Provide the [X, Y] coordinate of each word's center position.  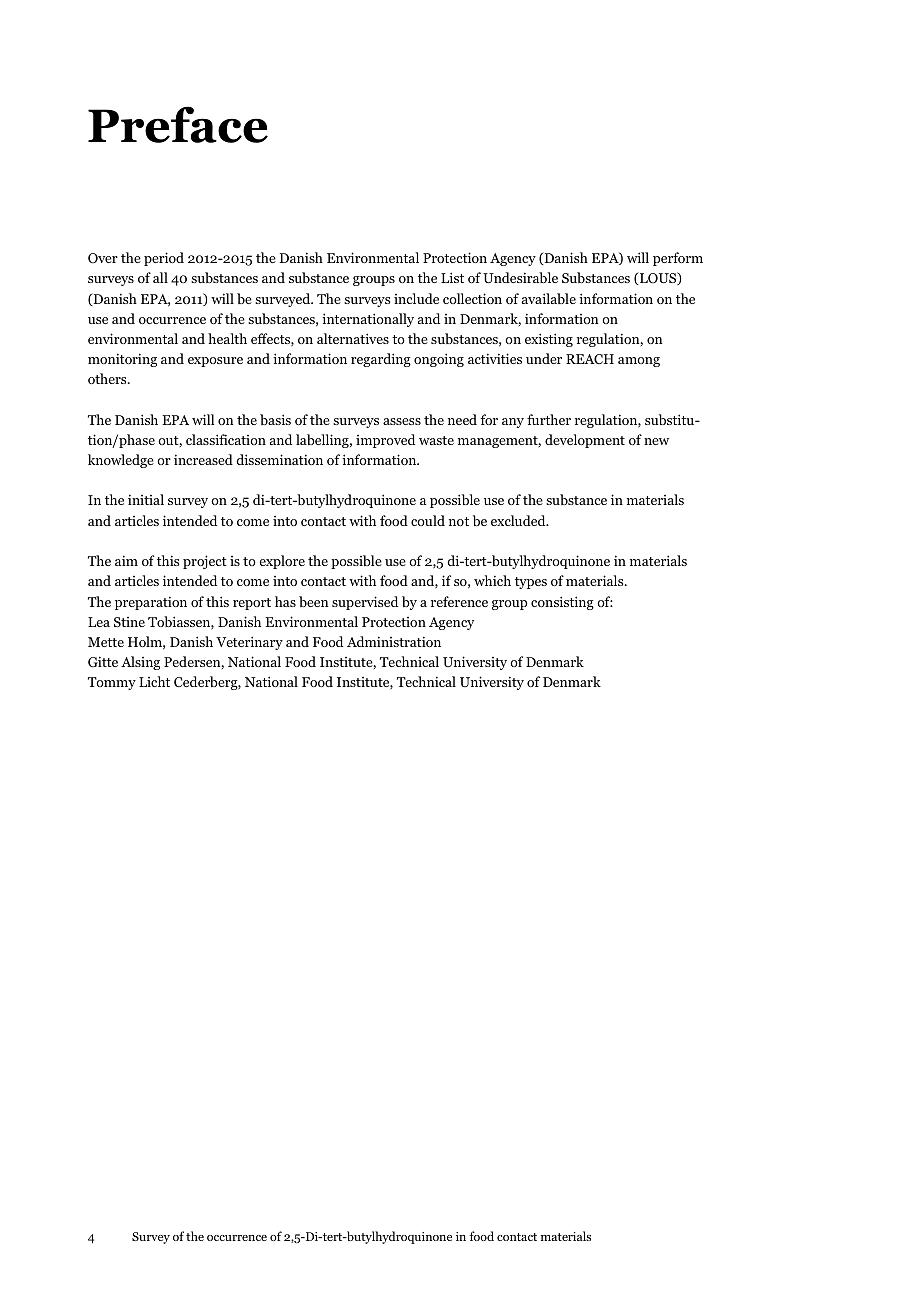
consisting [562, 603]
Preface [178, 124]
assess [402, 421]
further [549, 419]
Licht [154, 681]
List [452, 277]
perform [678, 259]
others [108, 378]
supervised [365, 603]
